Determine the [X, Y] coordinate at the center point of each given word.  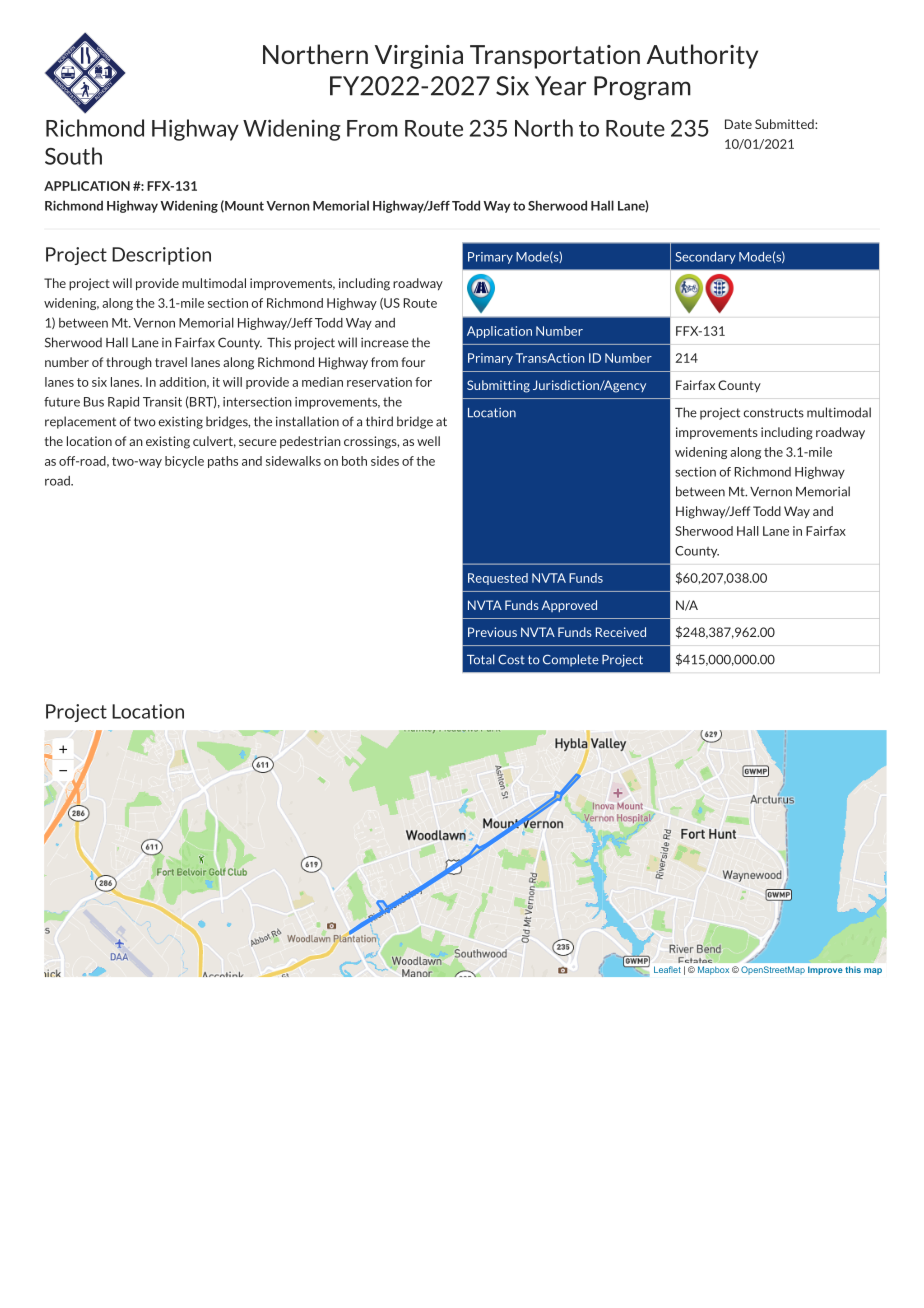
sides [385, 461]
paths [223, 462]
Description [161, 256]
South [73, 156]
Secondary [705, 258]
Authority [702, 56]
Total [481, 659]
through [129, 363]
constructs [774, 413]
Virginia [419, 57]
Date [738, 124]
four [413, 362]
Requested [498, 579]
